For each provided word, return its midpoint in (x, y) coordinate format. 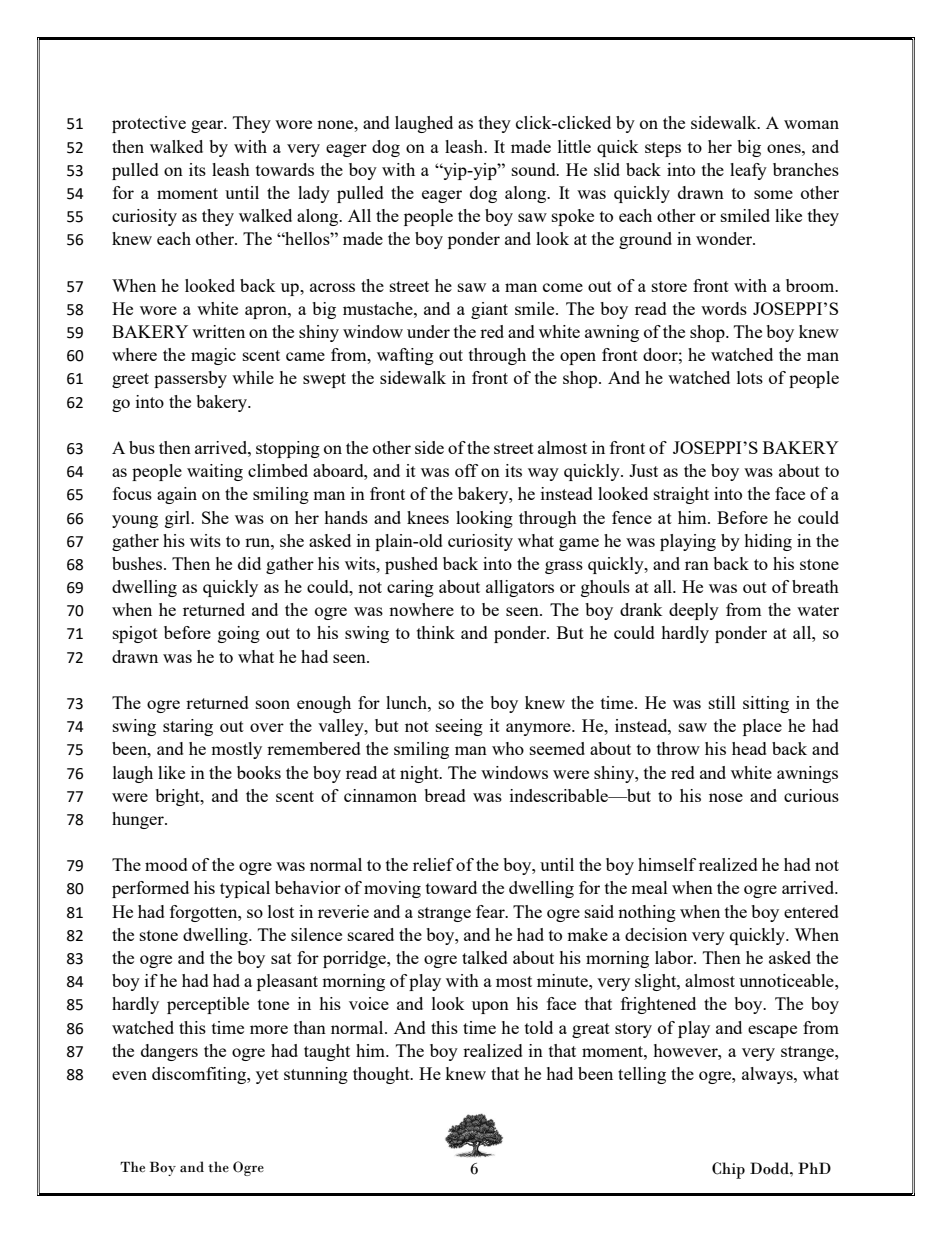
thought (382, 1075)
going (239, 634)
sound (535, 169)
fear (491, 911)
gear (208, 126)
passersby (190, 379)
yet (267, 1076)
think (436, 632)
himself (667, 864)
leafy (748, 171)
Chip (728, 1170)
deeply (694, 611)
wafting (405, 356)
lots (750, 377)
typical (245, 889)
